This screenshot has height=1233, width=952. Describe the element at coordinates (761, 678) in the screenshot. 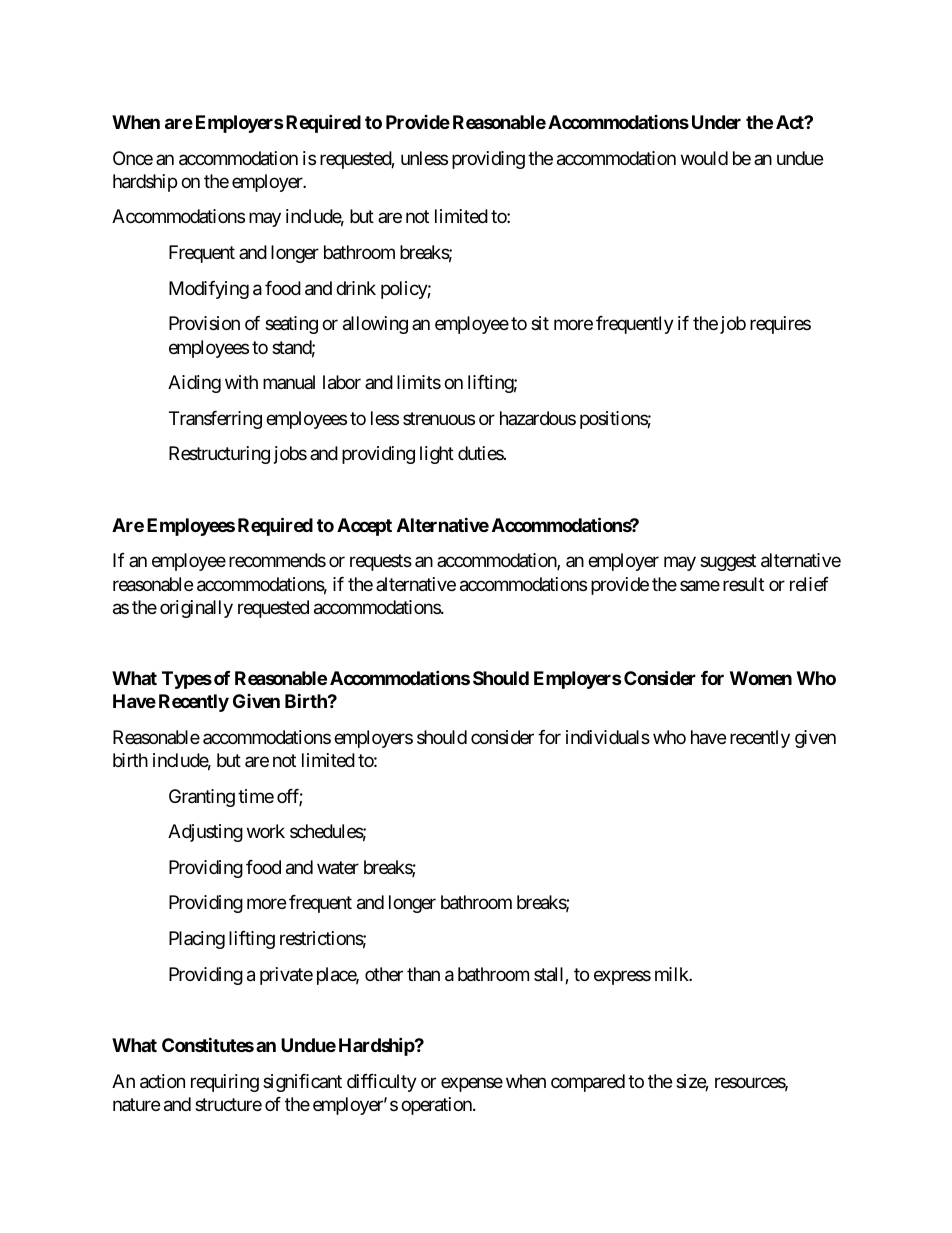

I see `Women` at that location.
